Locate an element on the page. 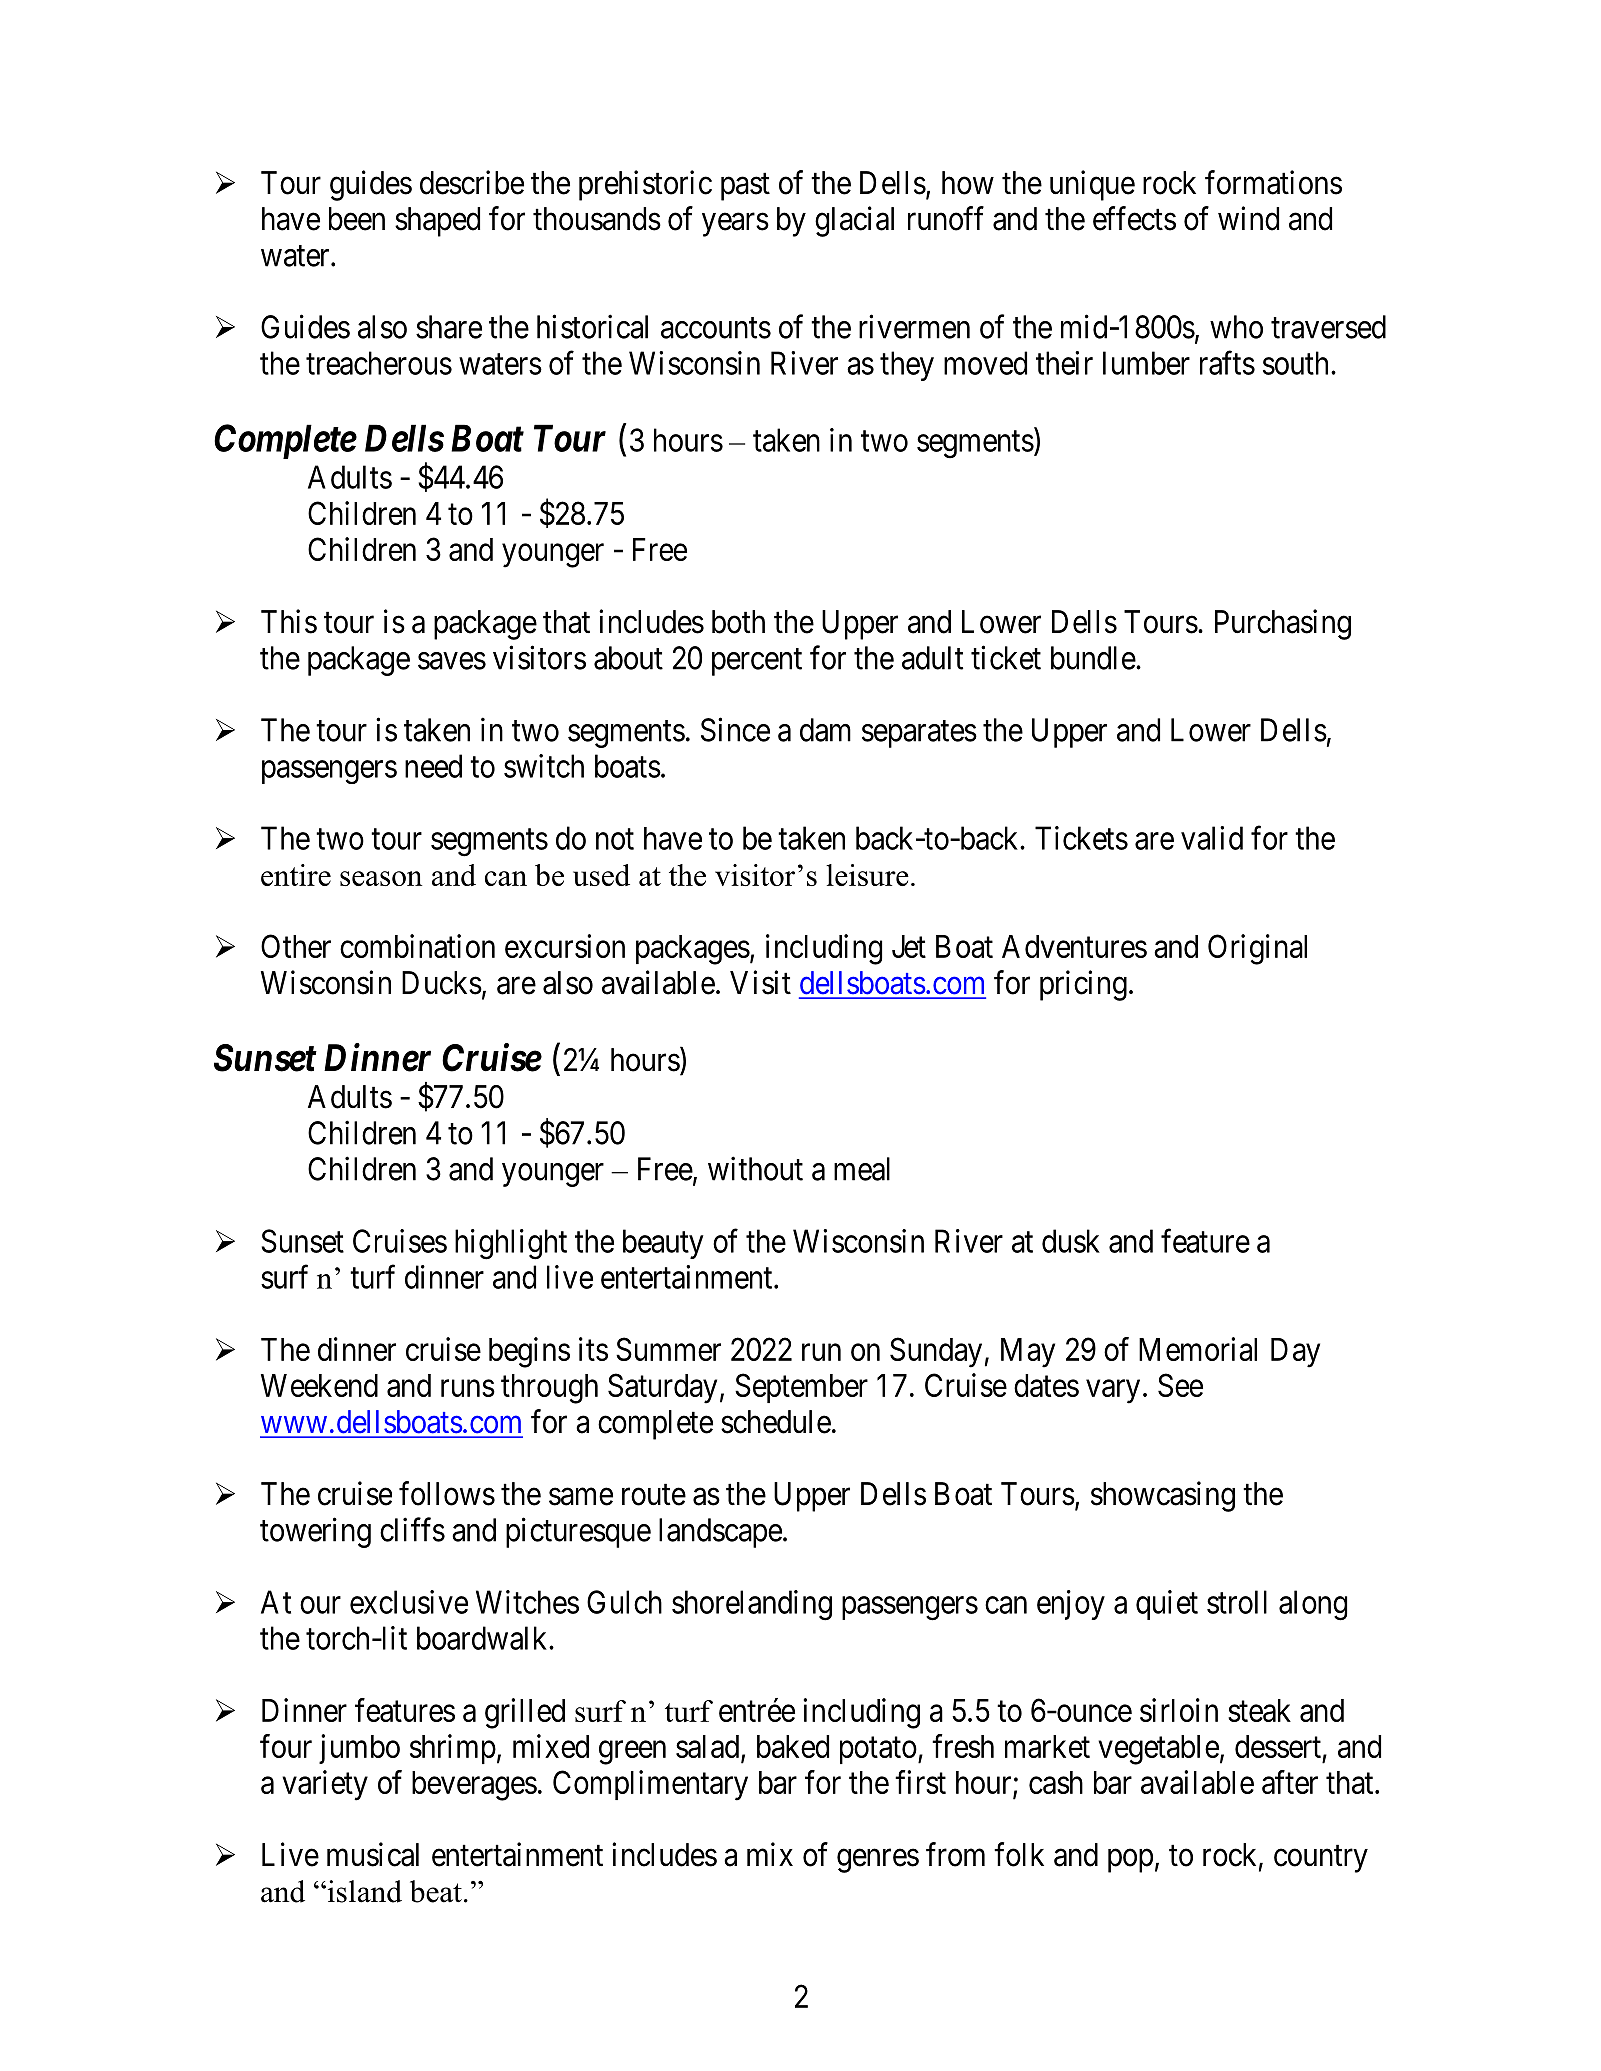 The width and height of the page is (1601, 2071). baked is located at coordinates (793, 1746).
